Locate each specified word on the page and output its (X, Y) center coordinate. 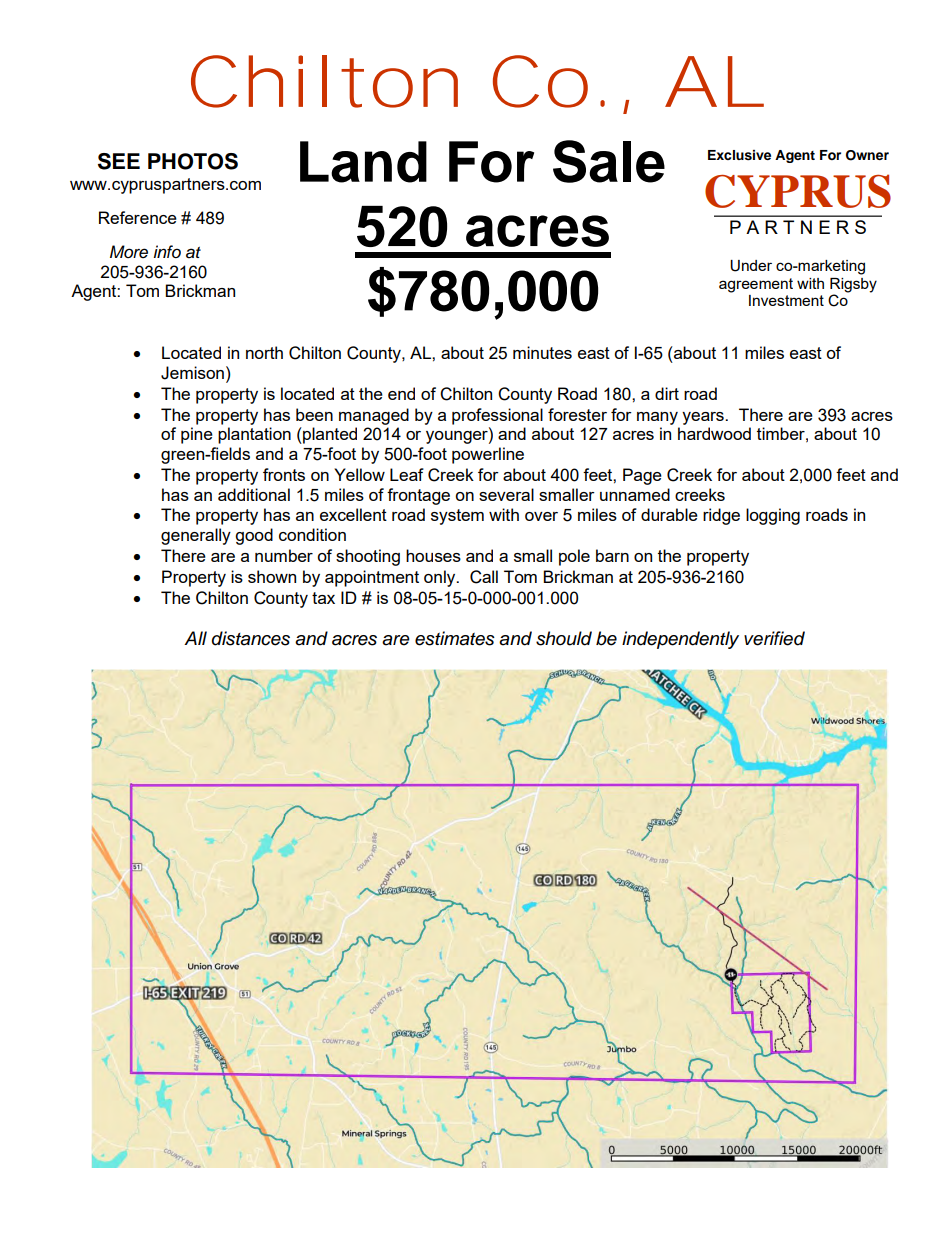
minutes (542, 352)
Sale (609, 161)
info (167, 251)
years (704, 418)
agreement (756, 285)
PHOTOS (193, 161)
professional (497, 416)
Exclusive (739, 155)
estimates (455, 638)
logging (773, 516)
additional (254, 494)
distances (251, 638)
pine (197, 435)
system (457, 517)
